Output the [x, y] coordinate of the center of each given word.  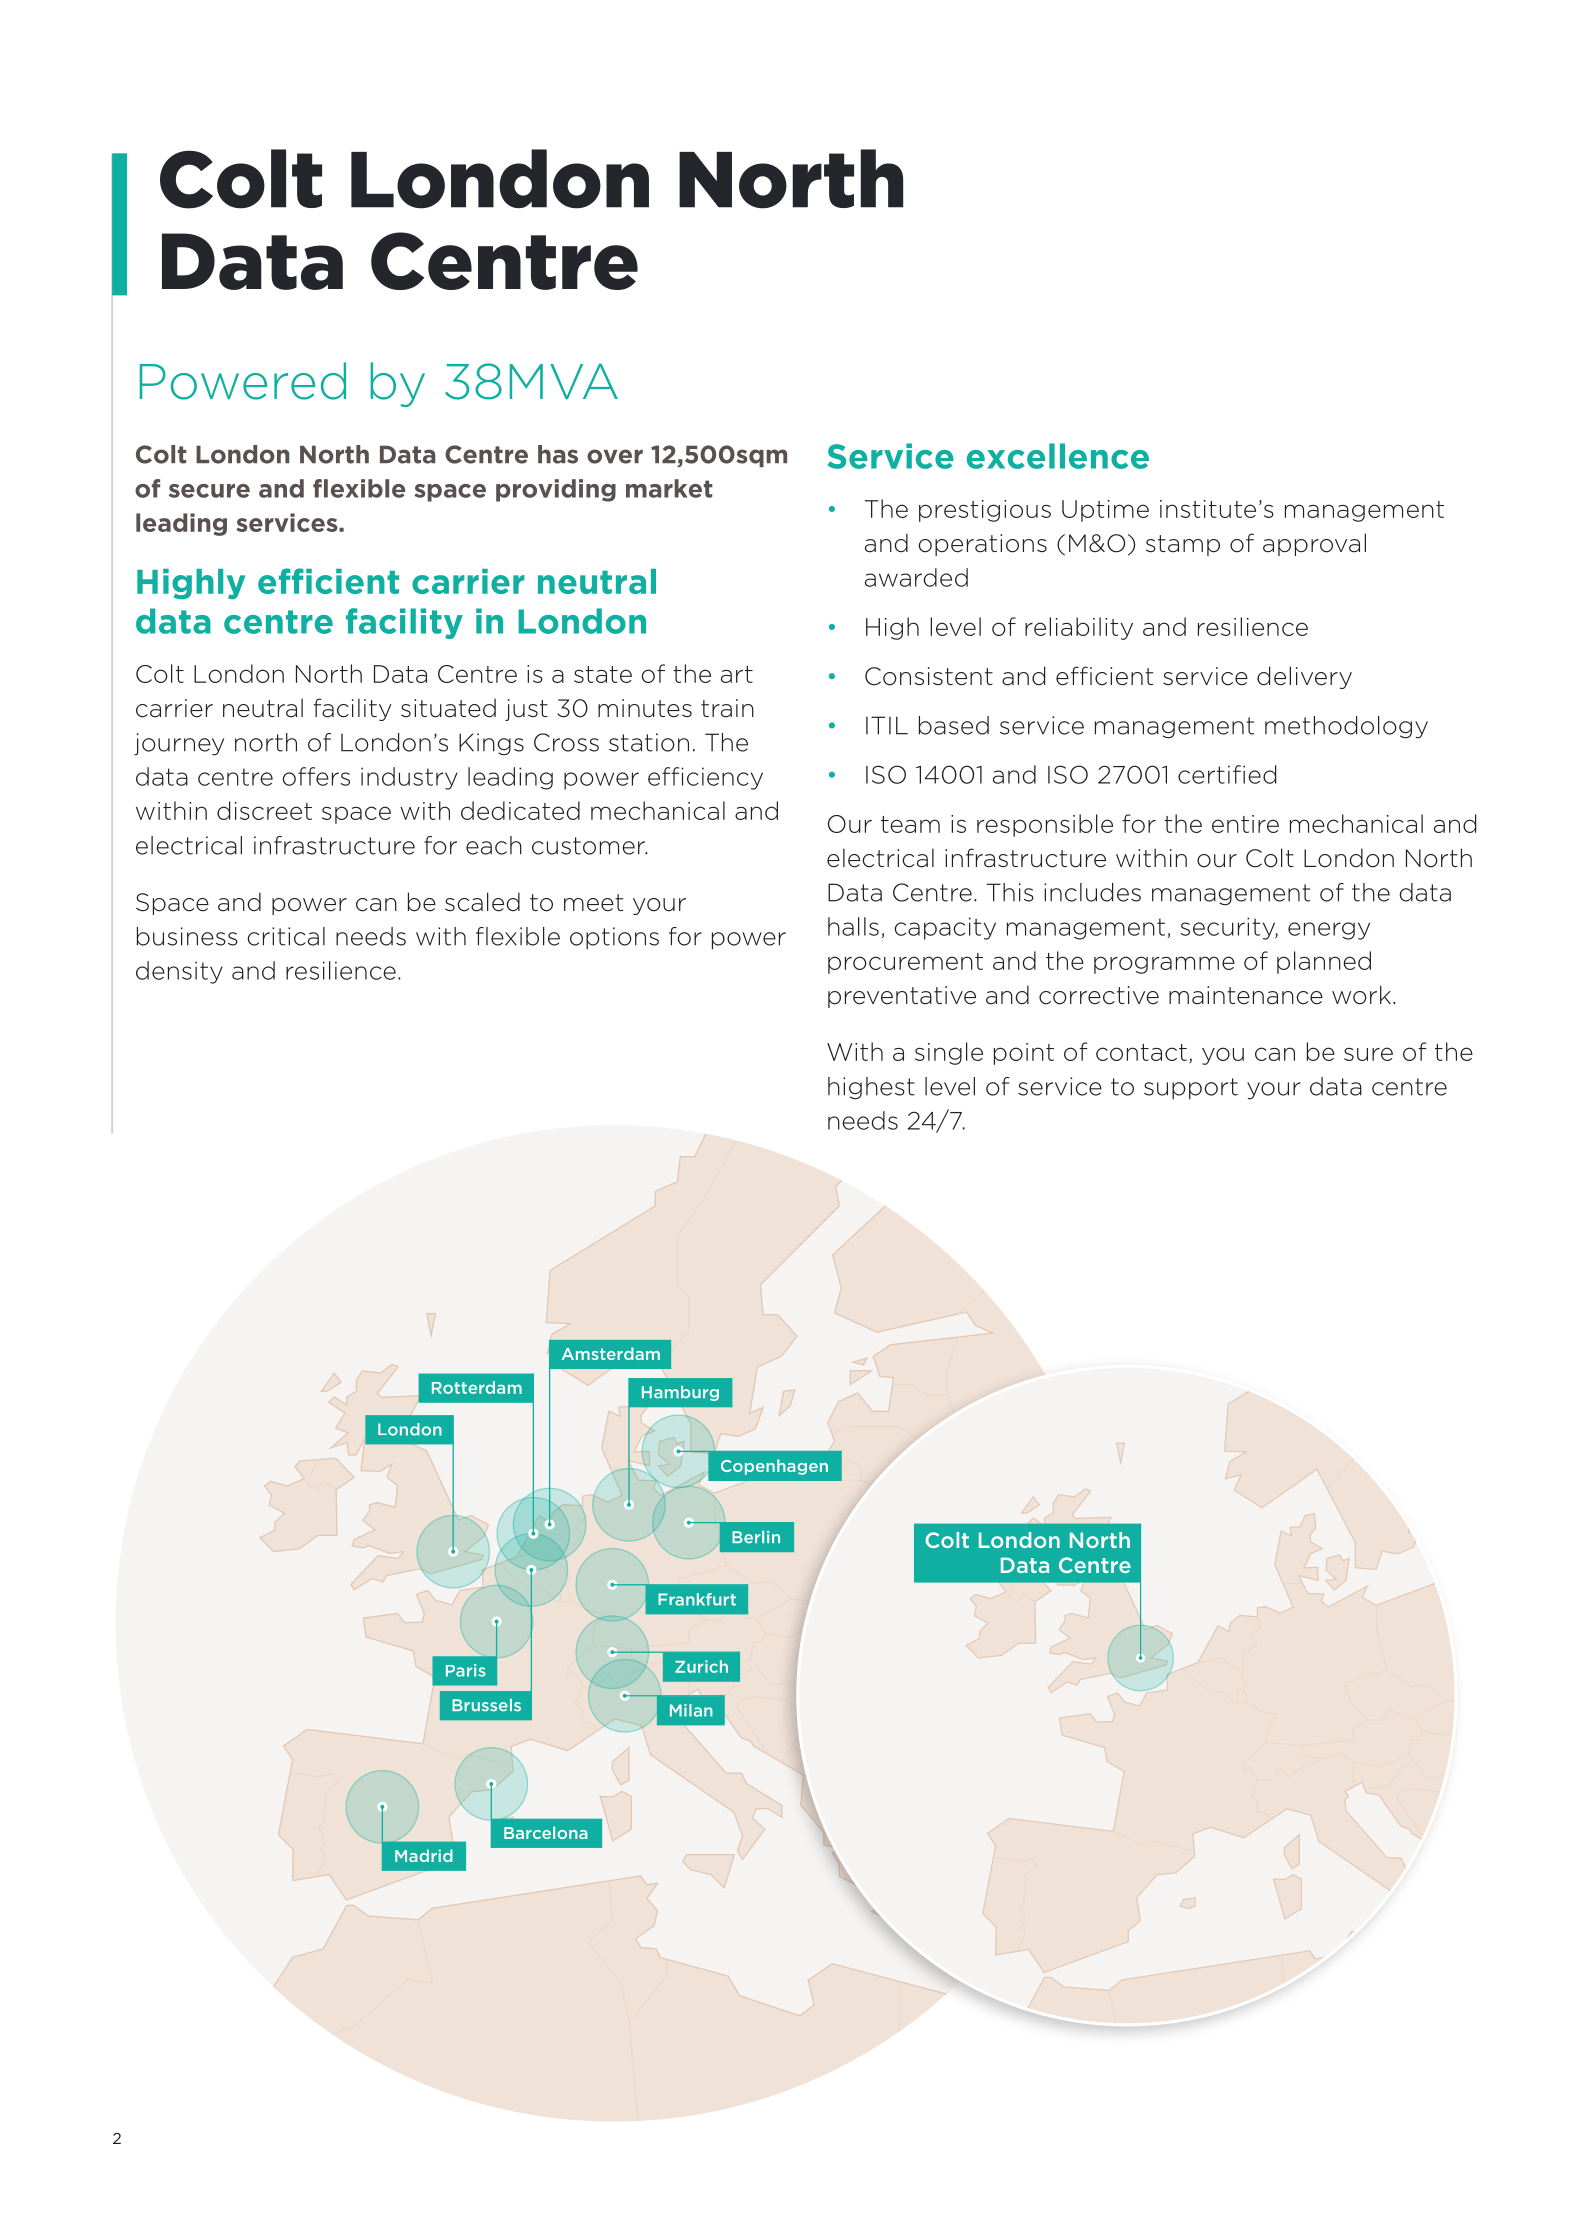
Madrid [424, 1855]
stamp [1183, 545]
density [179, 972]
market [669, 488]
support [1191, 1089]
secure [209, 491]
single [949, 1053]
